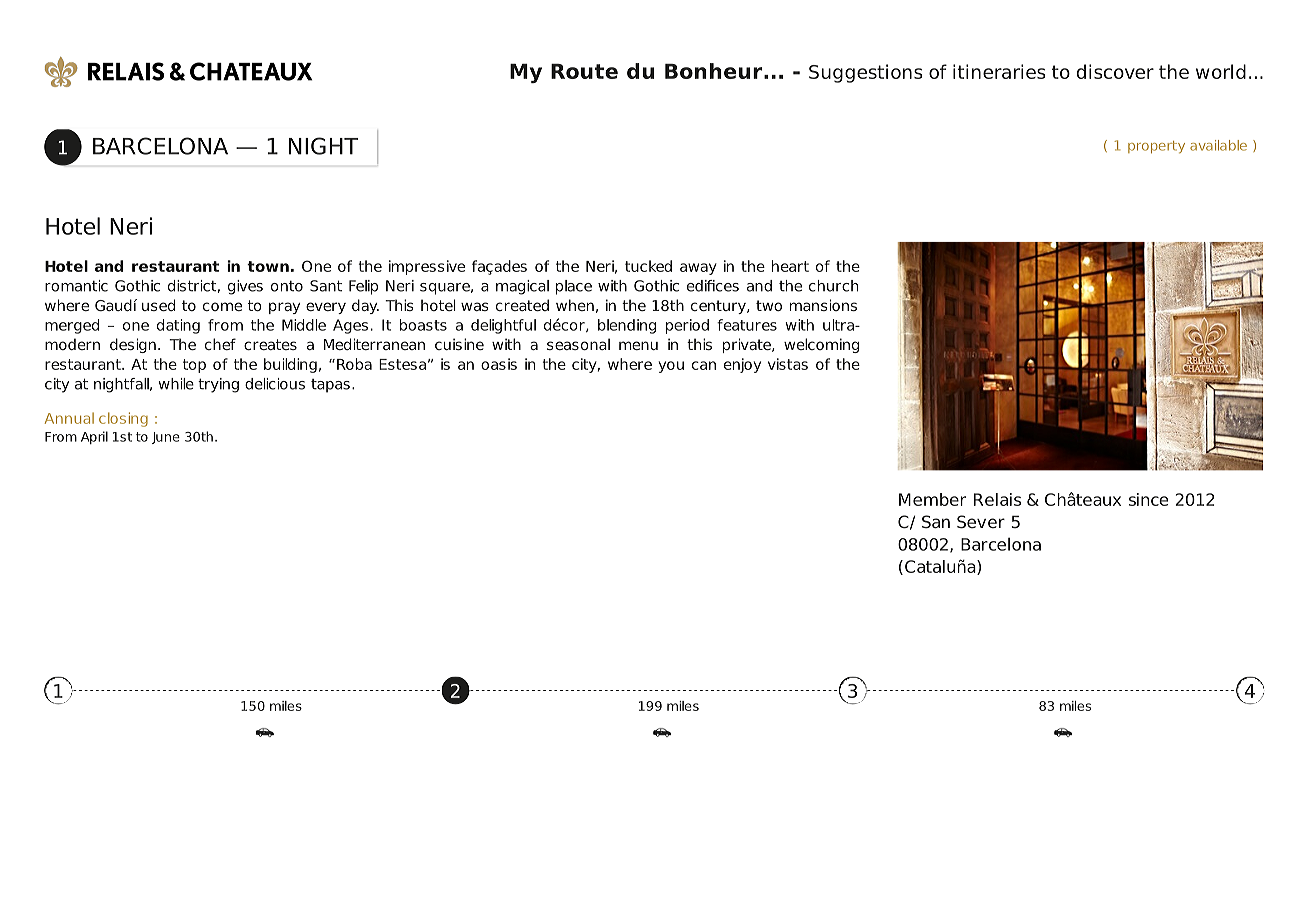 Image resolution: width=1308 pixels, height=924 pixels. What do you see at coordinates (1115, 71) in the screenshot?
I see `discover` at bounding box center [1115, 71].
